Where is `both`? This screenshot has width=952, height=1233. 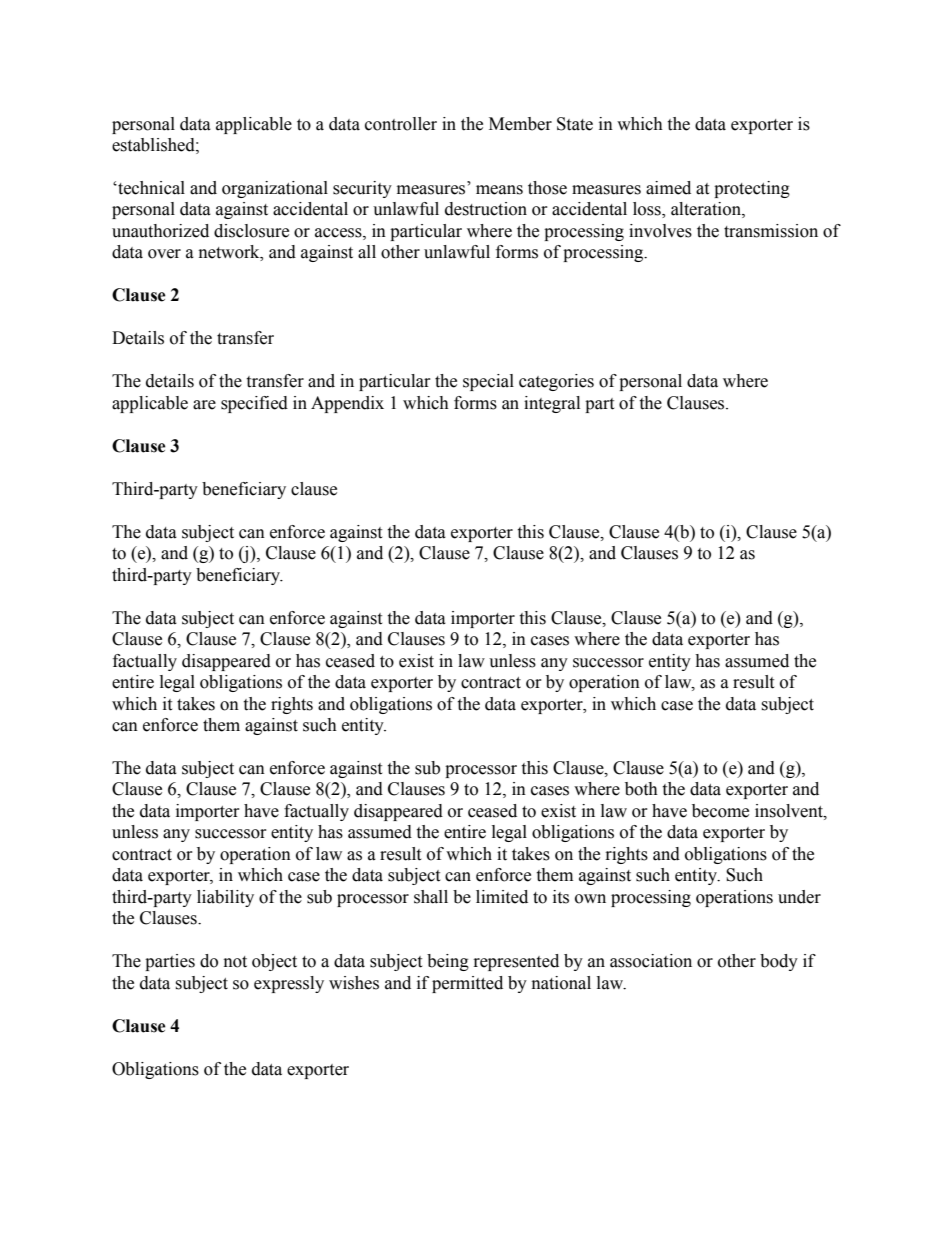
both is located at coordinates (641, 789).
